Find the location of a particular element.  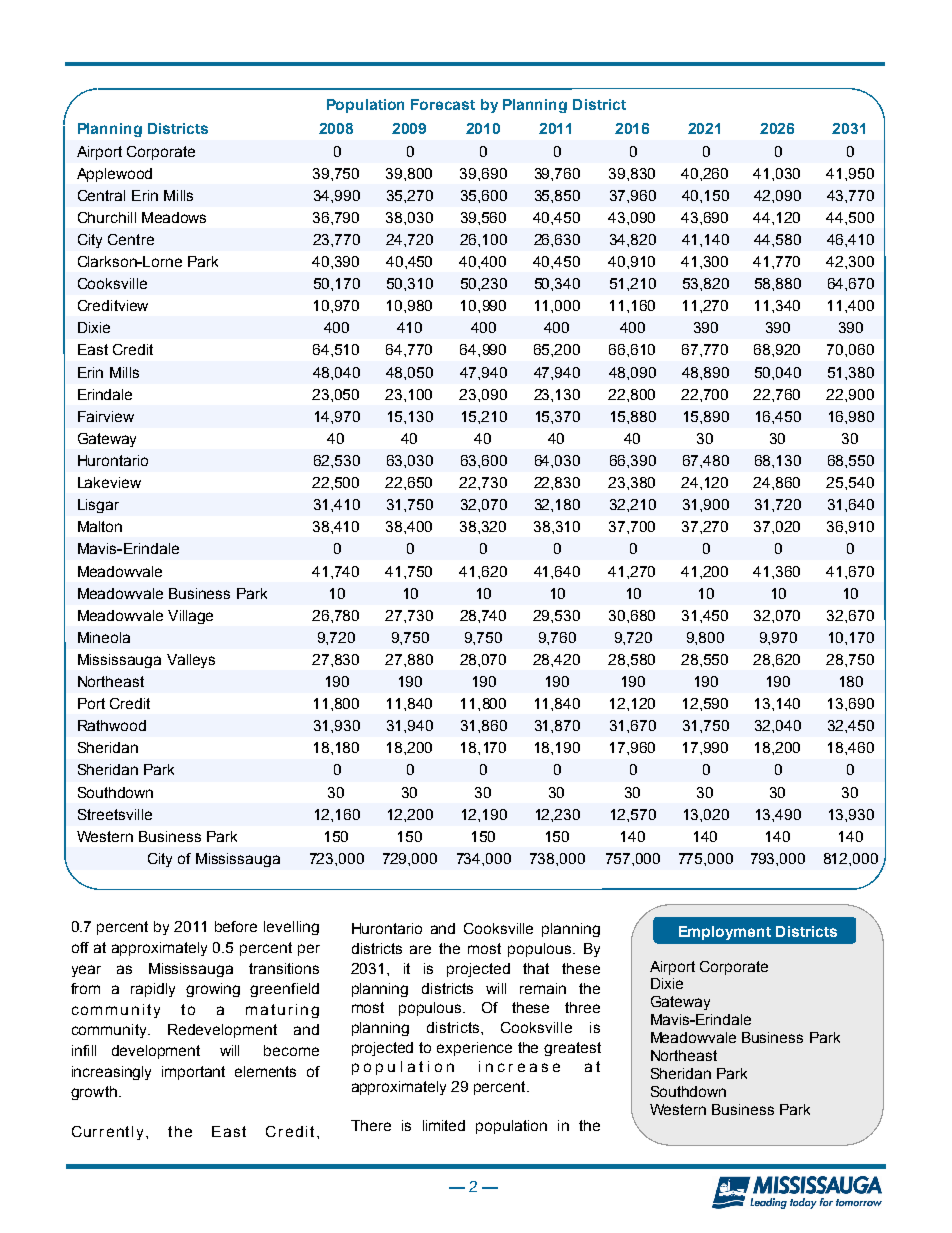

Valleys is located at coordinates (191, 661).
